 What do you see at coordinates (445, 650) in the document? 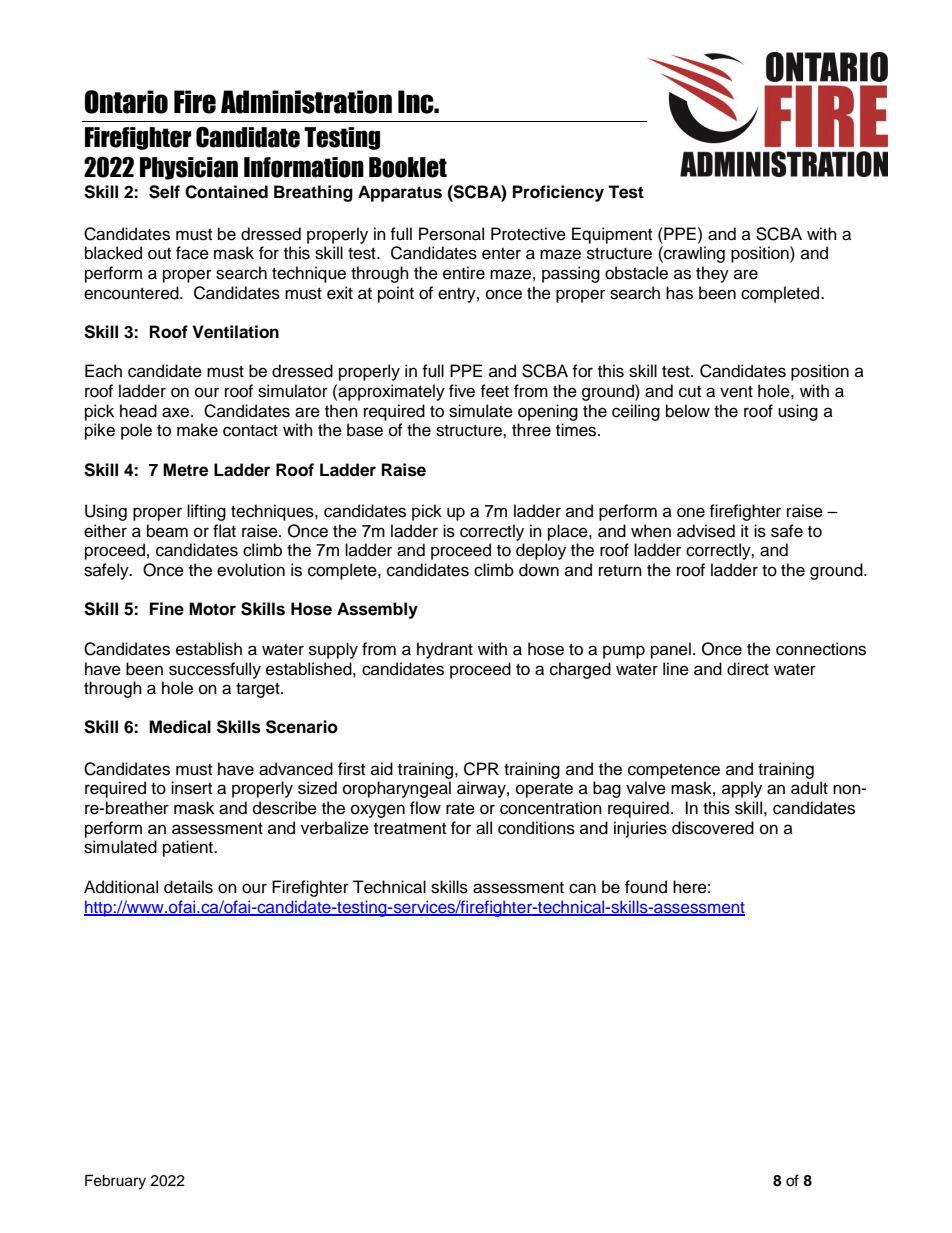
I see `hydrant` at bounding box center [445, 650].
